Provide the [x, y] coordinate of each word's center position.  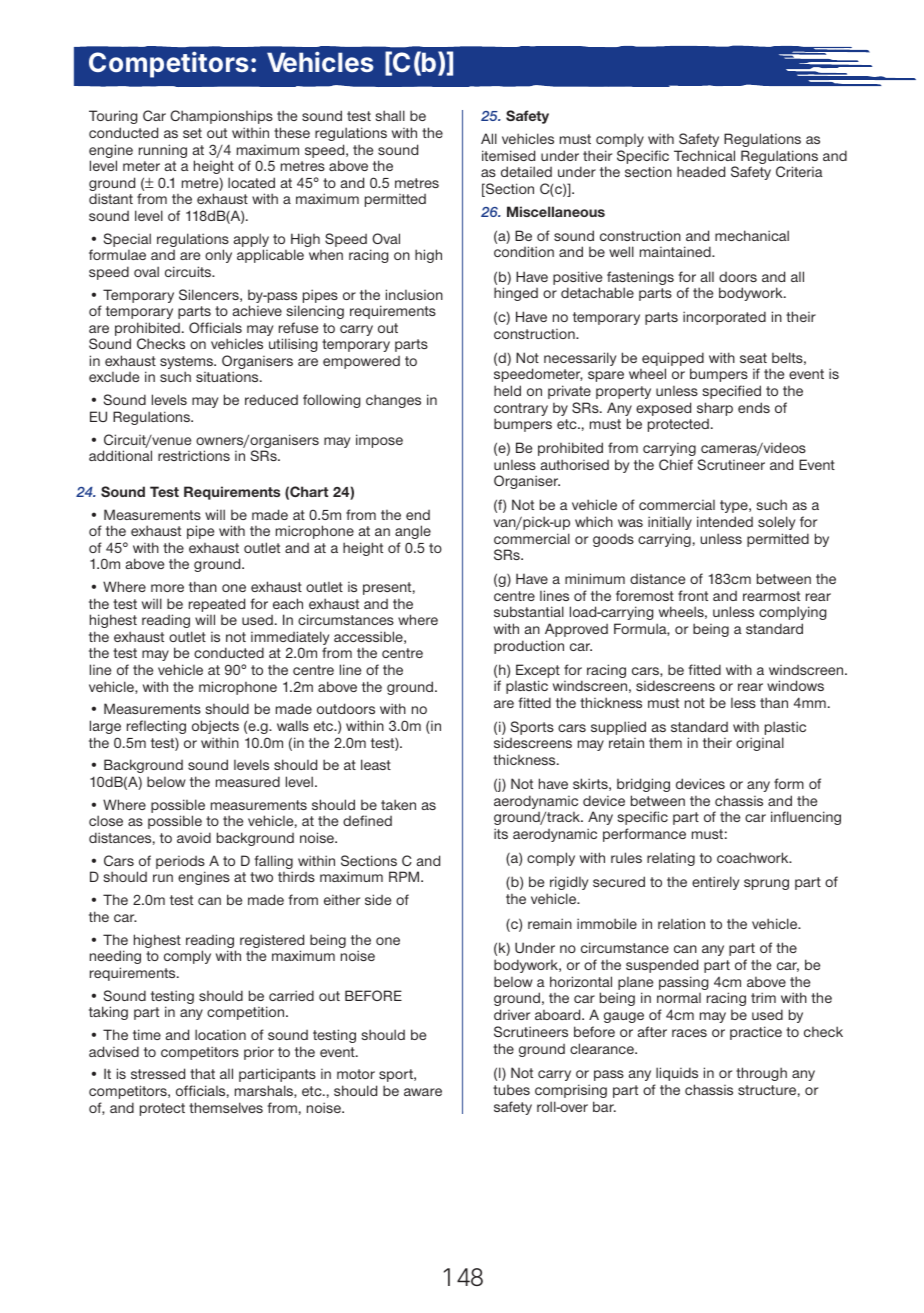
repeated [217, 606]
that [202, 1073]
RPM [405, 876]
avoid [194, 837]
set [192, 133]
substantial [529, 611]
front [693, 595]
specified [732, 392]
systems [187, 364]
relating [671, 859]
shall [390, 115]
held [507, 390]
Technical [704, 155]
